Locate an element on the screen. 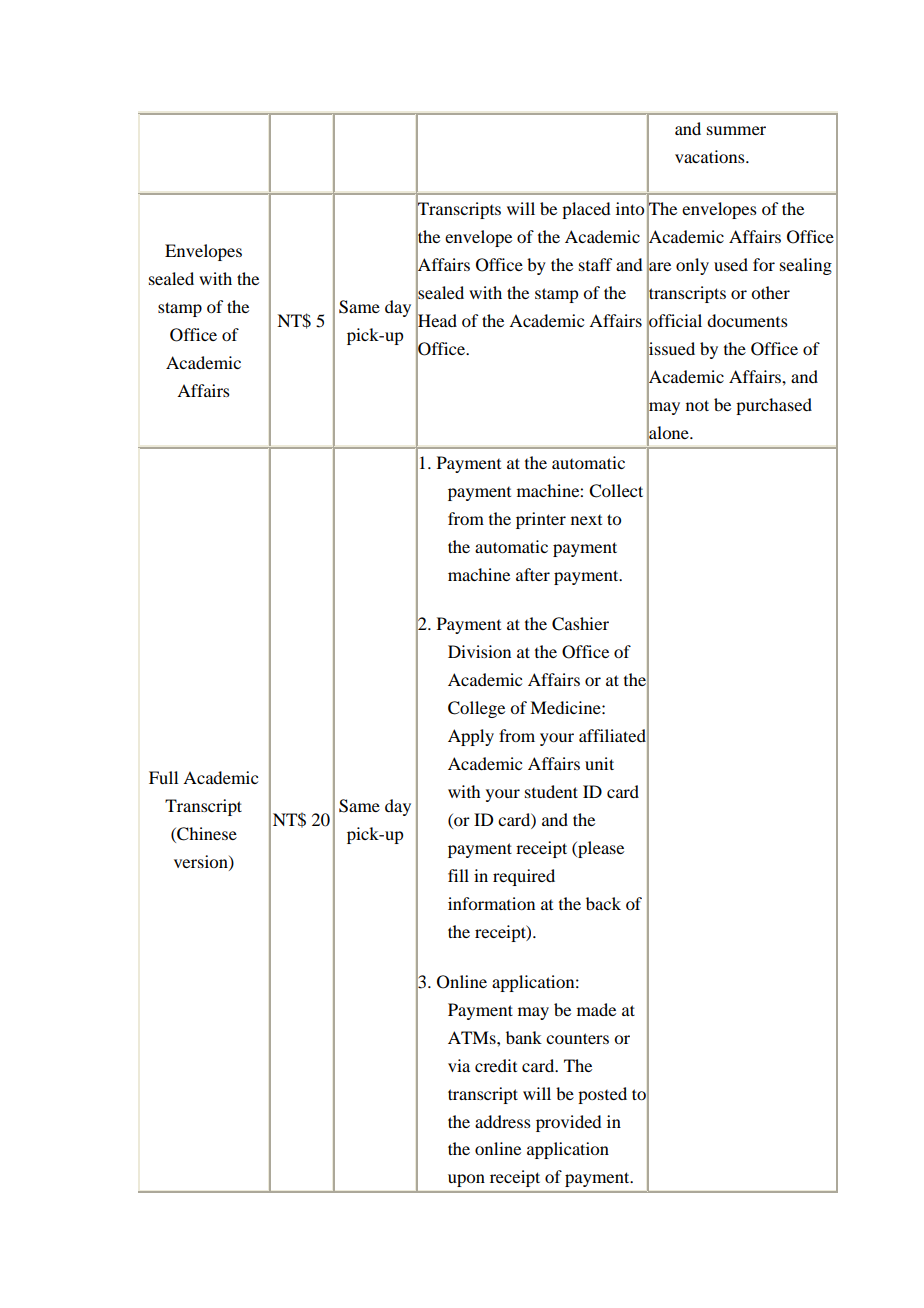  printer is located at coordinates (541, 520).
